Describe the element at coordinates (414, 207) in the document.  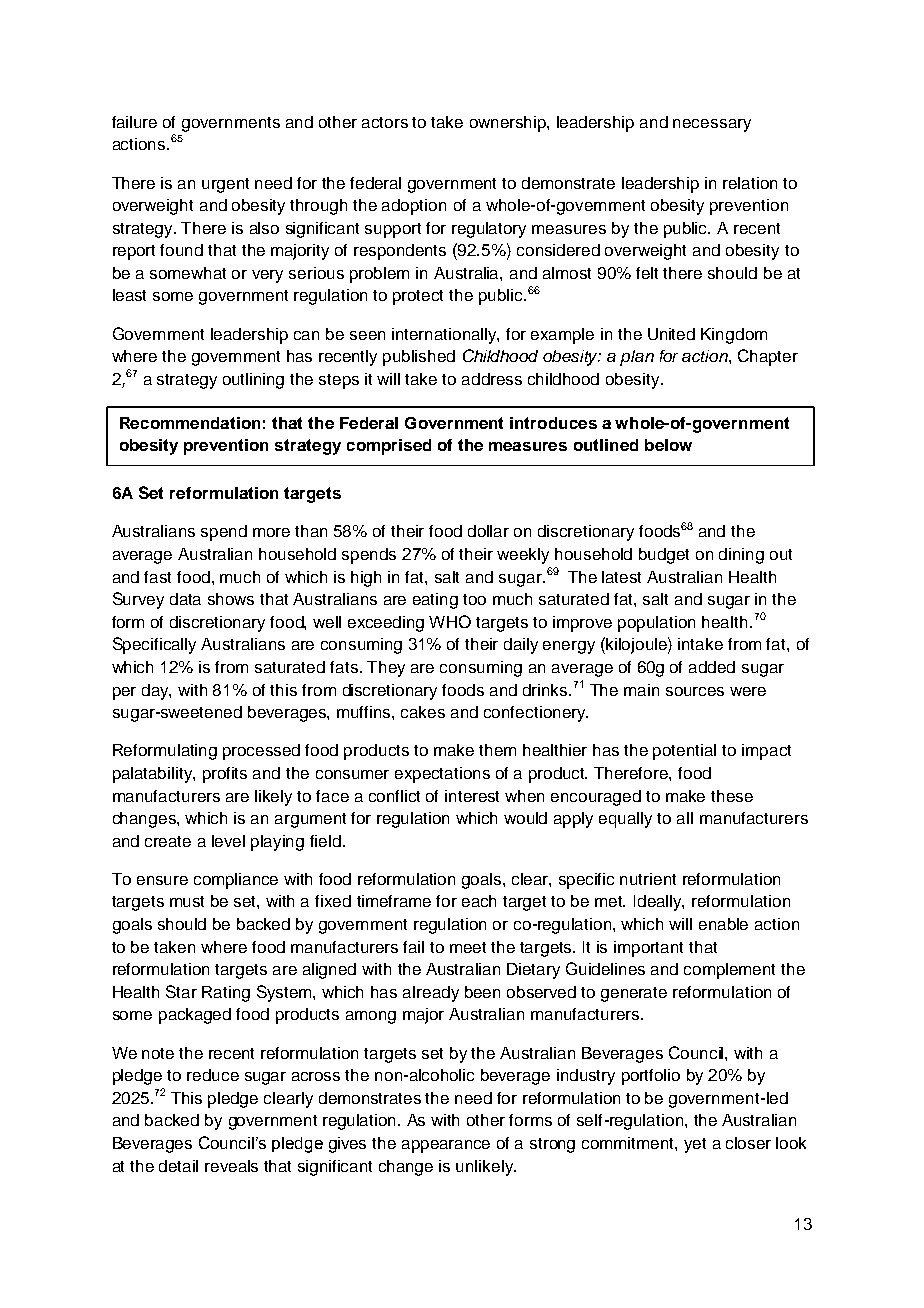
I see `adoption` at that location.
